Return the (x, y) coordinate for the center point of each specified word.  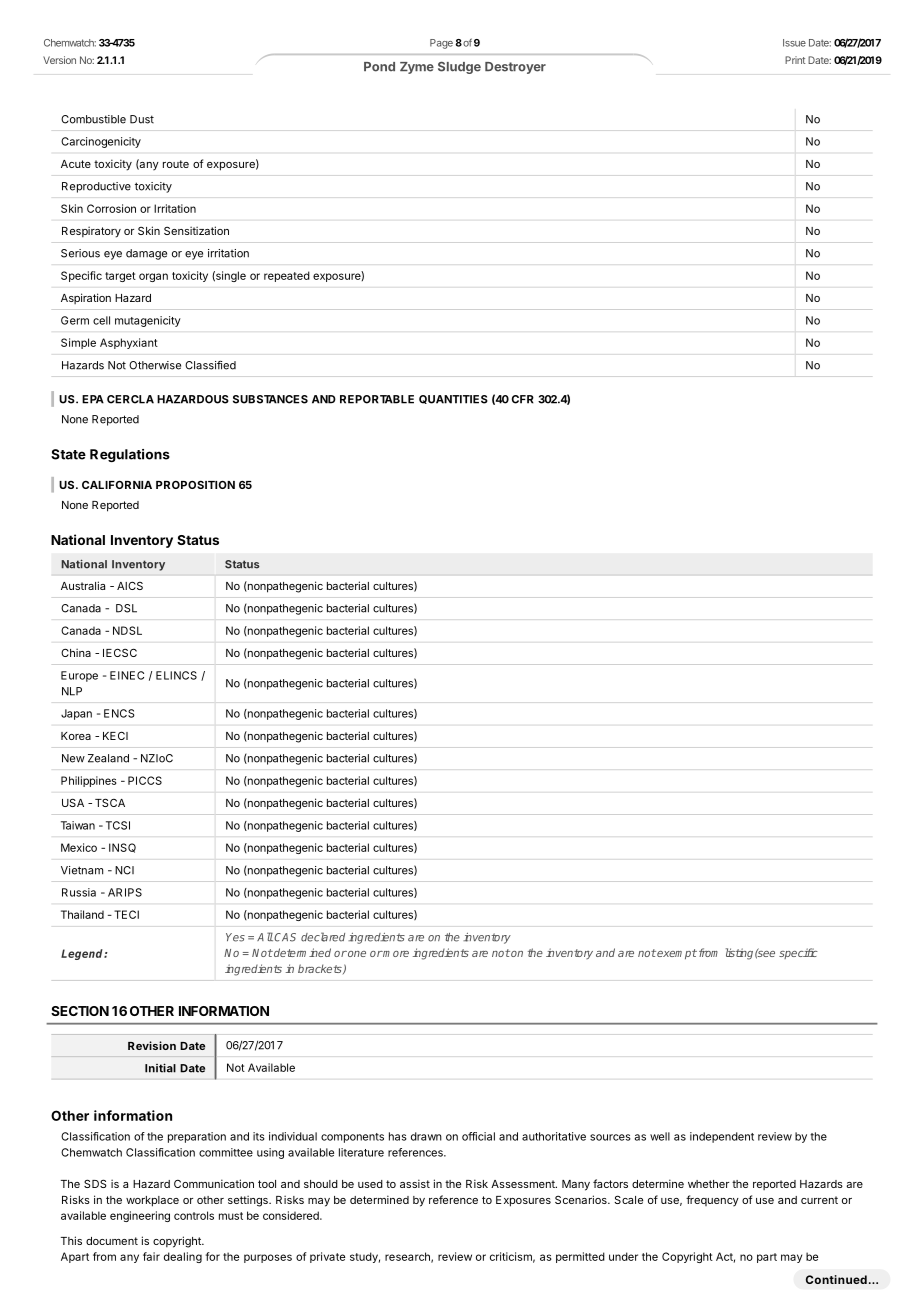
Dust (142, 119)
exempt (677, 954)
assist (415, 1183)
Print (795, 60)
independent (722, 1137)
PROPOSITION (195, 484)
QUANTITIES (453, 399)
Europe (79, 676)
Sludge (459, 68)
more (395, 954)
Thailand (82, 914)
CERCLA (130, 399)
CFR (523, 399)
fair (151, 1256)
